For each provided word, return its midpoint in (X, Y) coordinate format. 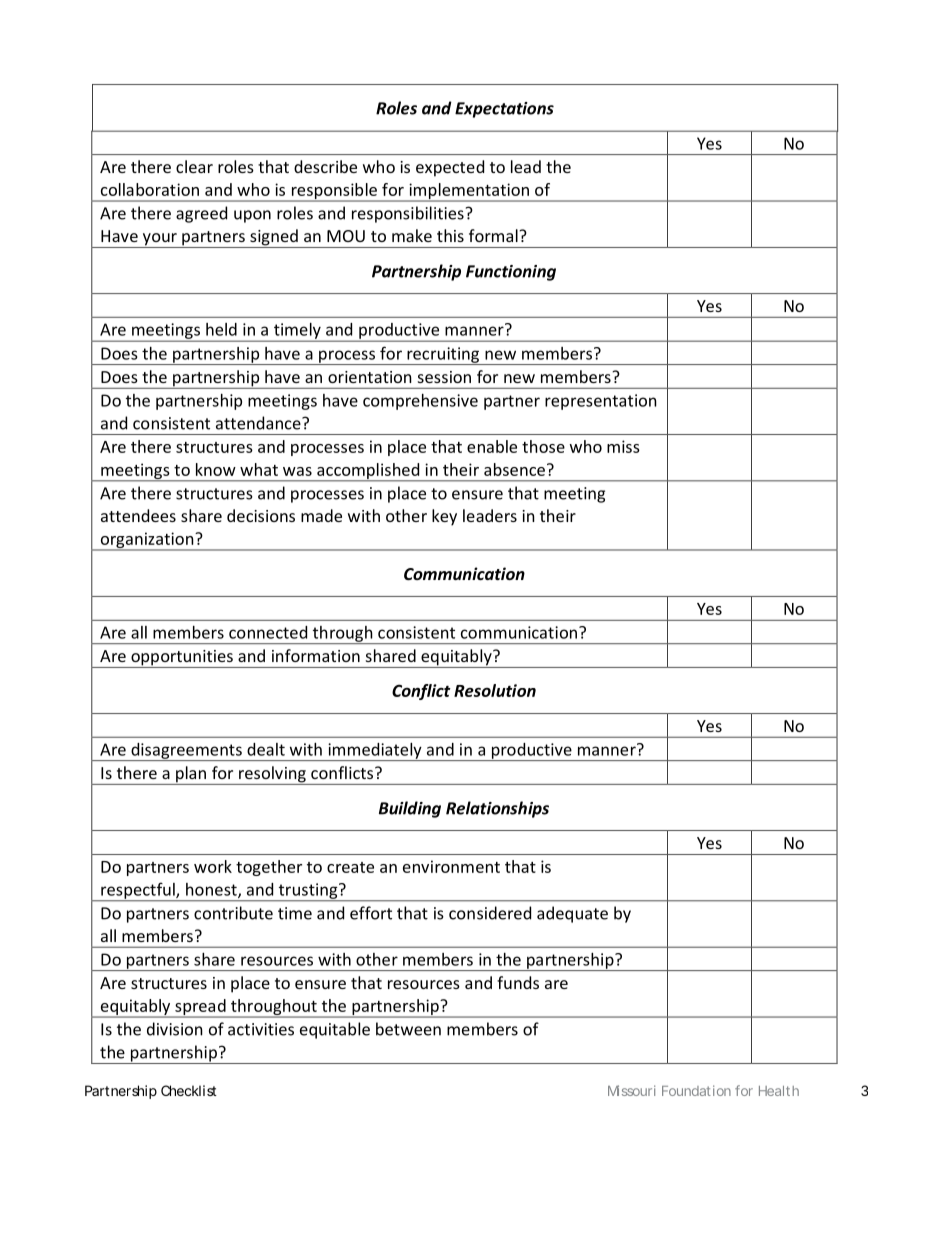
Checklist (189, 1090)
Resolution (495, 690)
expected (450, 168)
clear (194, 166)
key (444, 517)
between (408, 1029)
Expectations (504, 110)
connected (268, 632)
